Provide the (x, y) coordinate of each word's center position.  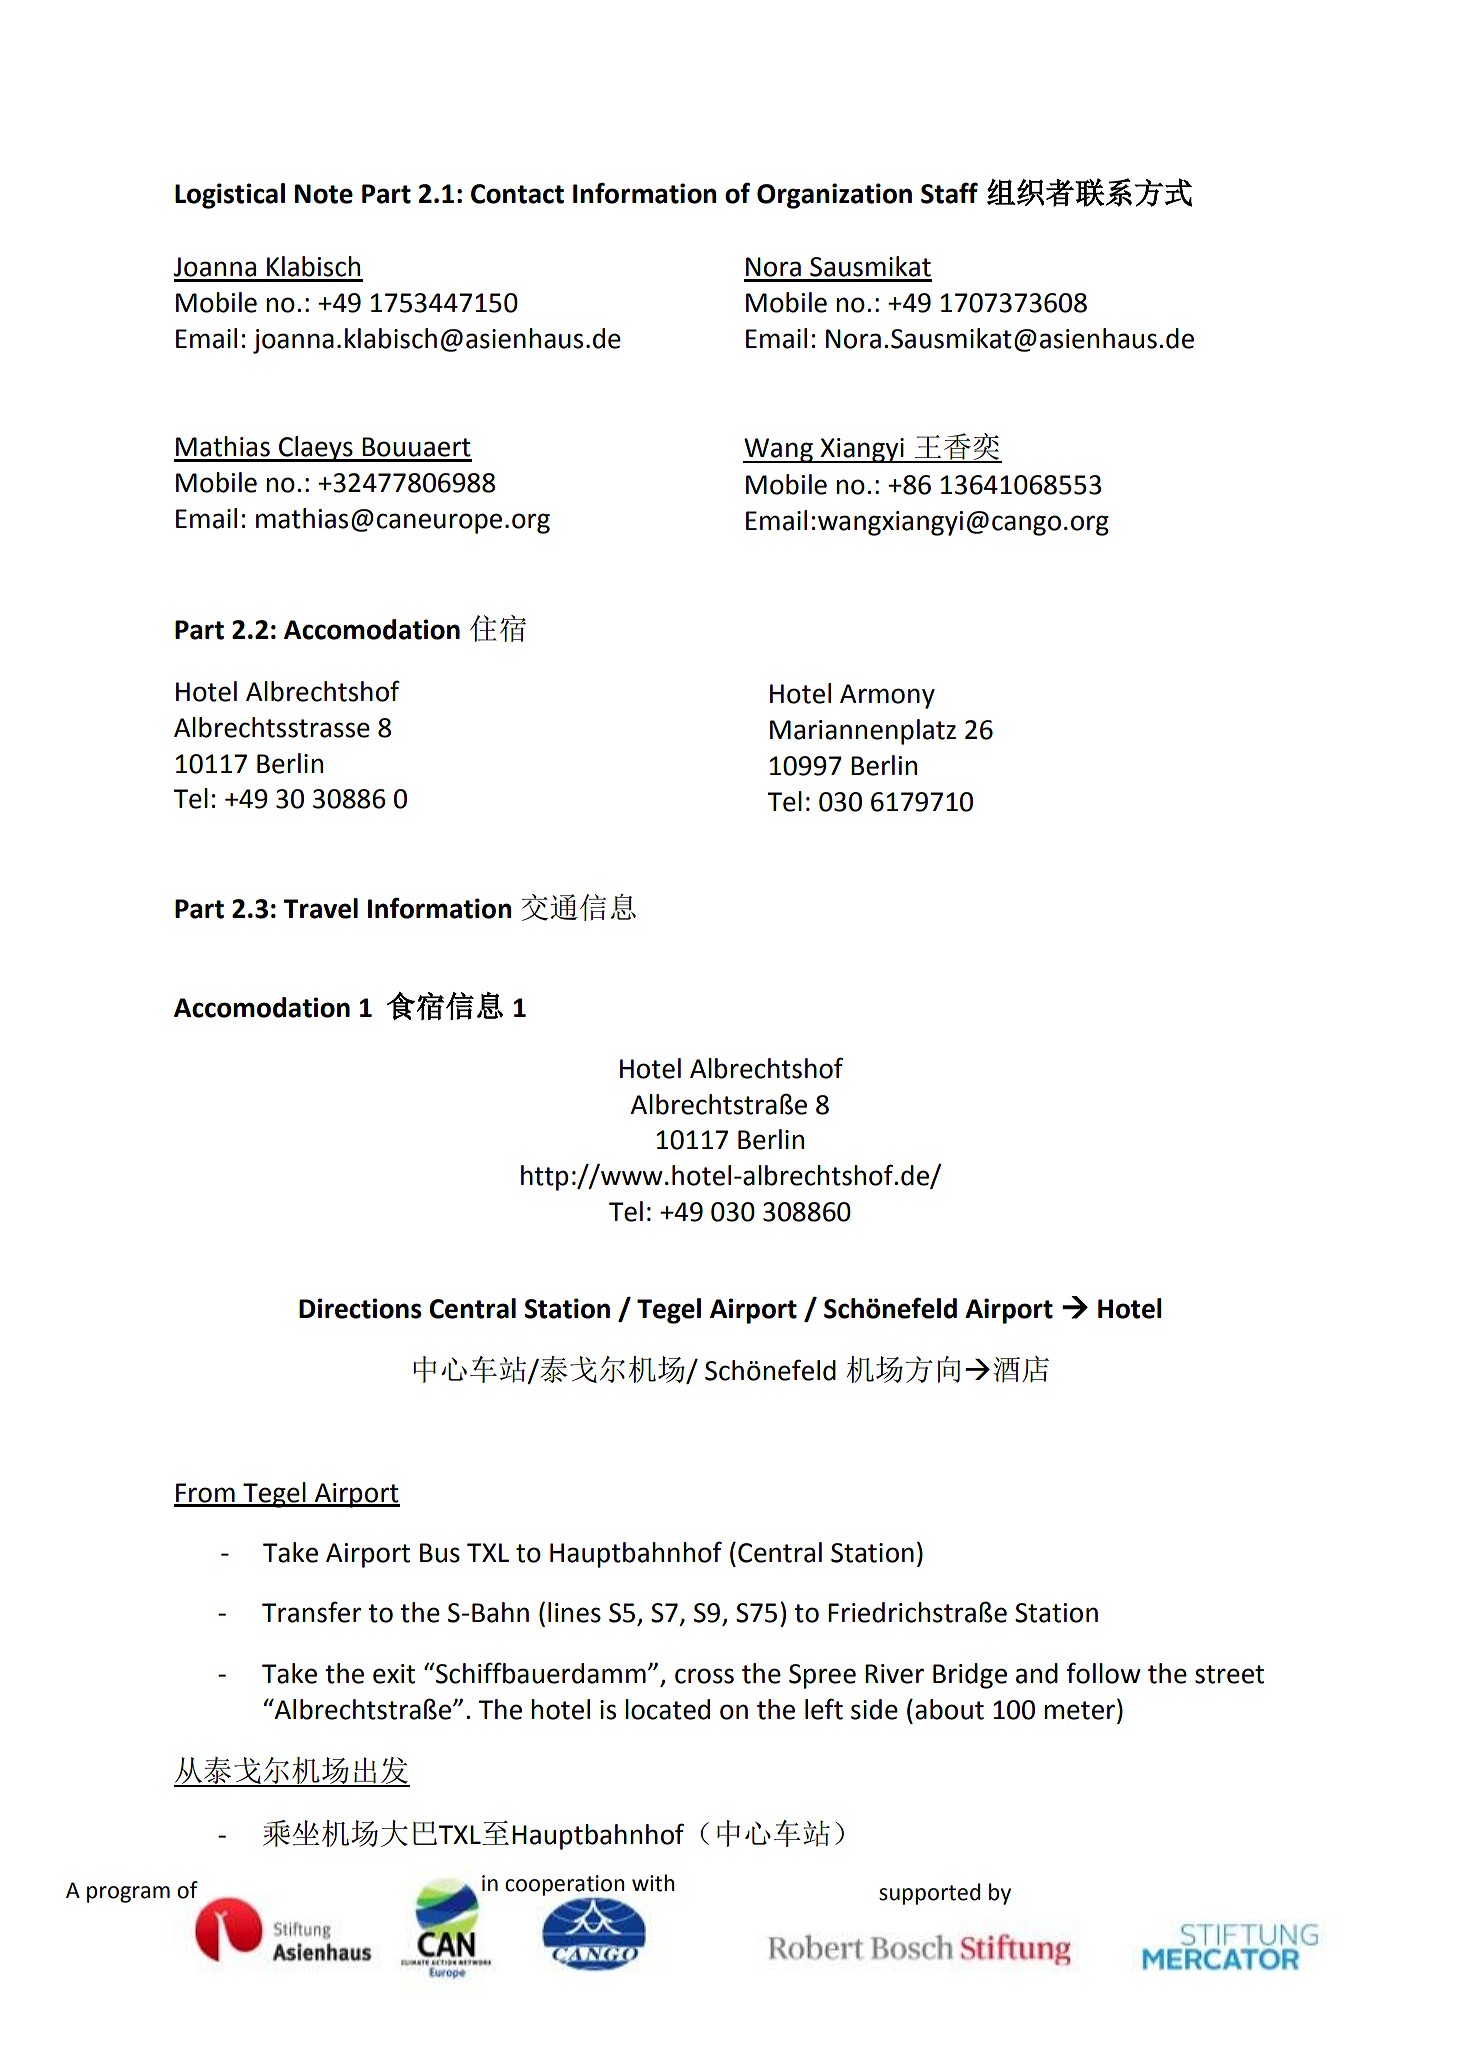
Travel (320, 908)
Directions (360, 1308)
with (653, 1883)
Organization (834, 196)
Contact (517, 194)
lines (574, 1612)
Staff (949, 193)
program (128, 1894)
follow (1103, 1673)
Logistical (230, 196)
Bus (440, 1553)
